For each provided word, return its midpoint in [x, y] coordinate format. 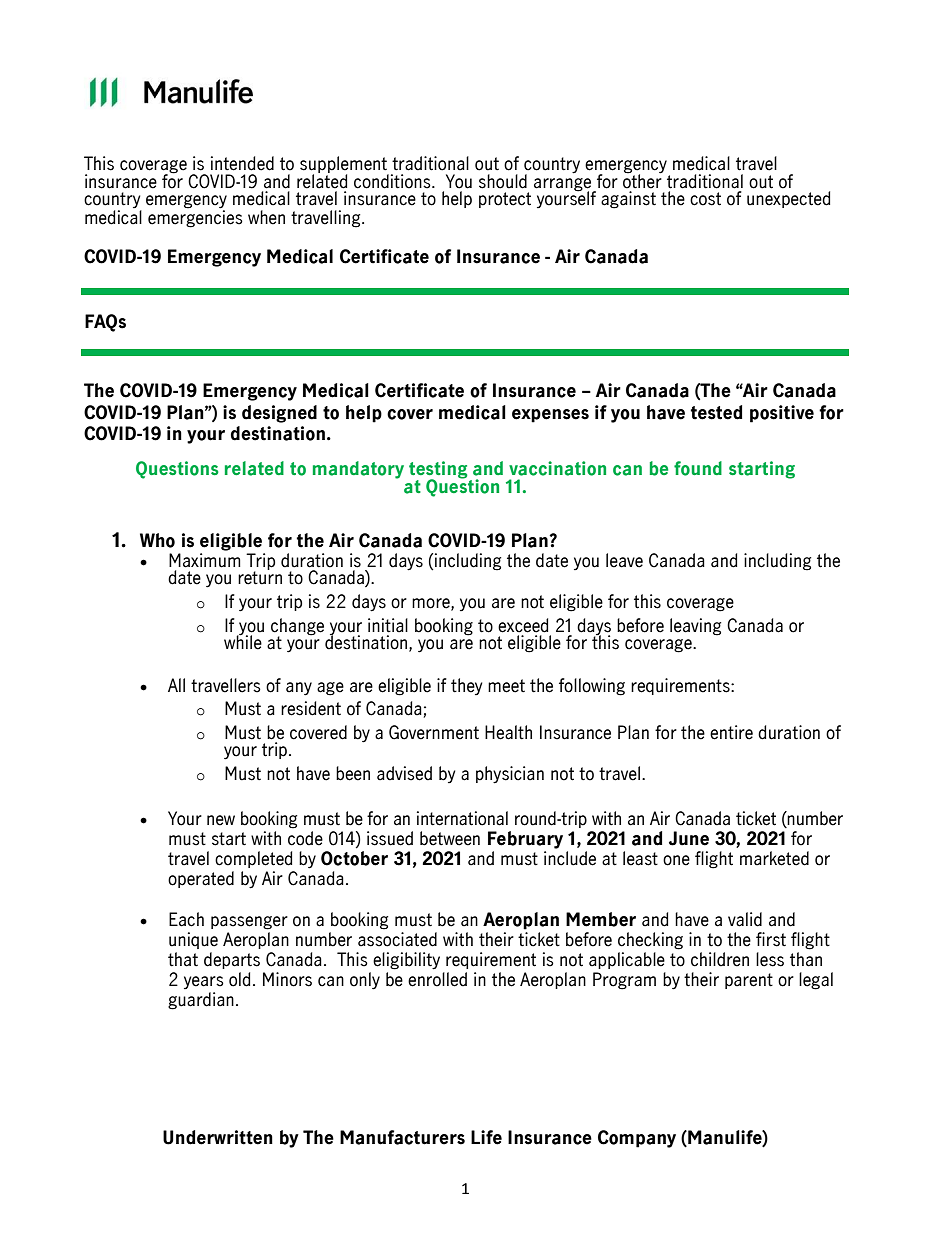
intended [242, 163]
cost [705, 199]
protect [505, 200]
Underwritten [218, 1137]
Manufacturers [402, 1137]
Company [637, 1139]
